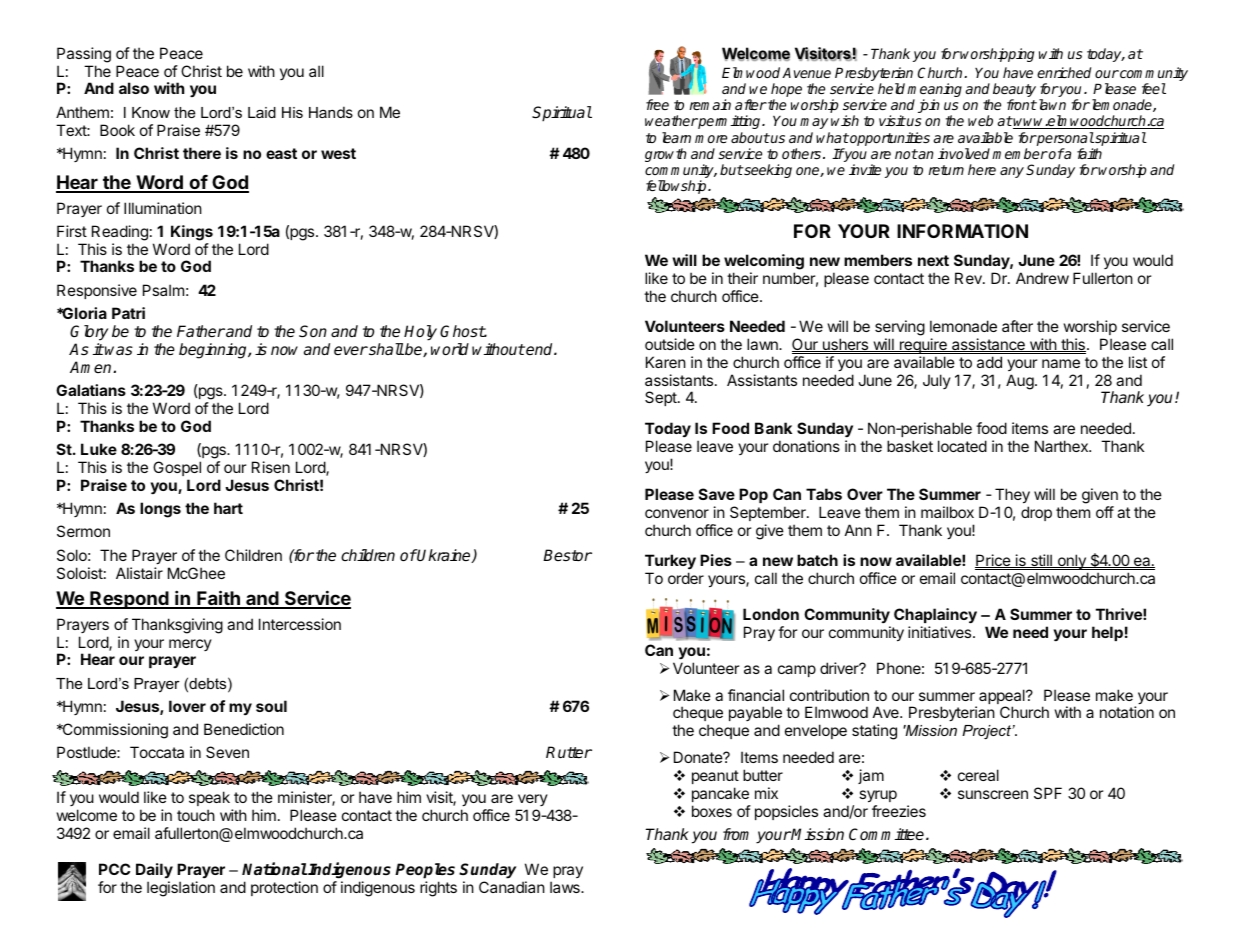 The image size is (1233, 952). Describe the element at coordinates (566, 887) in the screenshot. I see `laws` at that location.
